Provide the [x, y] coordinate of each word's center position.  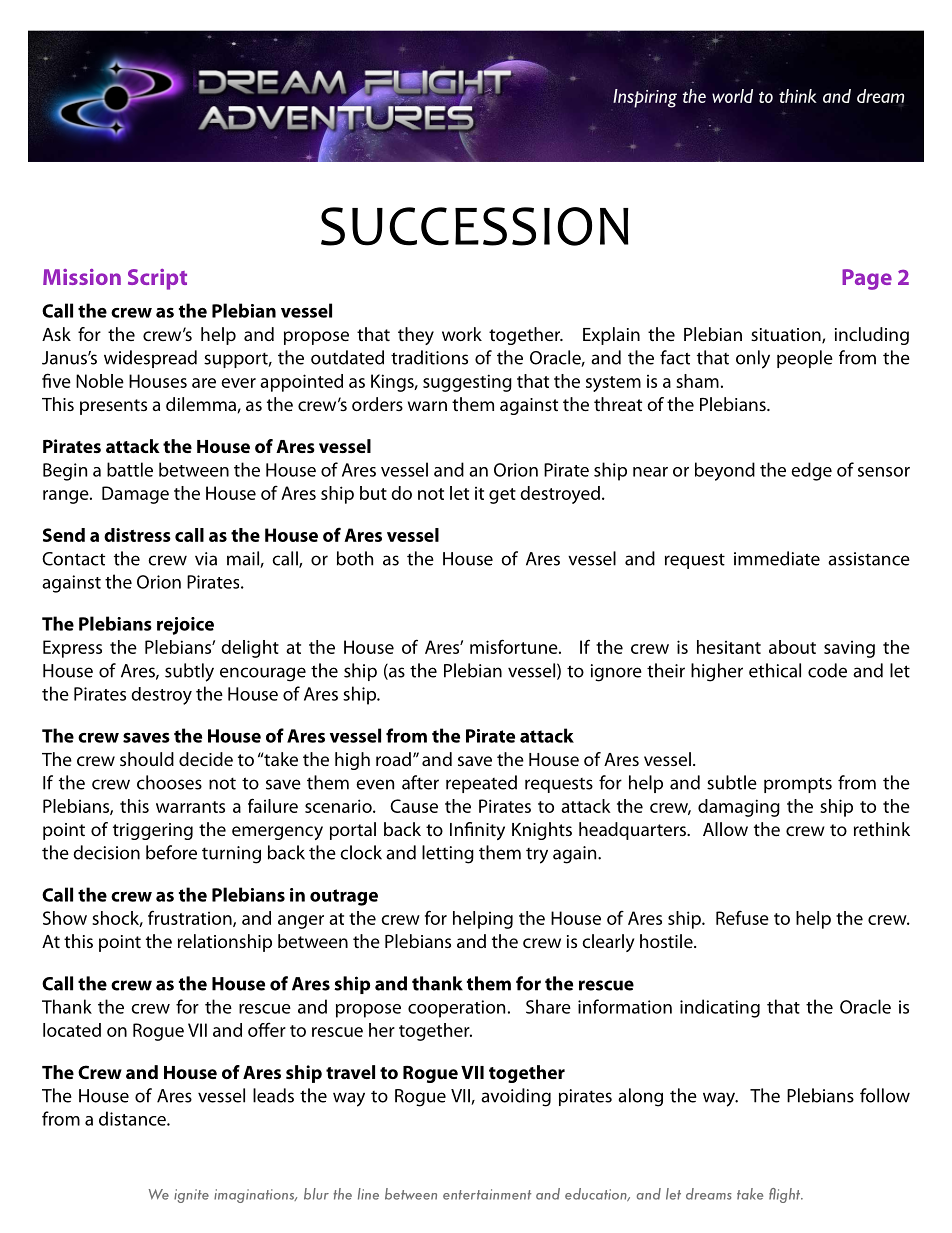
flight [786, 1195]
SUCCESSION [475, 226]
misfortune [515, 646]
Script [157, 279]
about [792, 647]
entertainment [487, 1194]
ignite [191, 1196]
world [732, 96]
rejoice [185, 626]
